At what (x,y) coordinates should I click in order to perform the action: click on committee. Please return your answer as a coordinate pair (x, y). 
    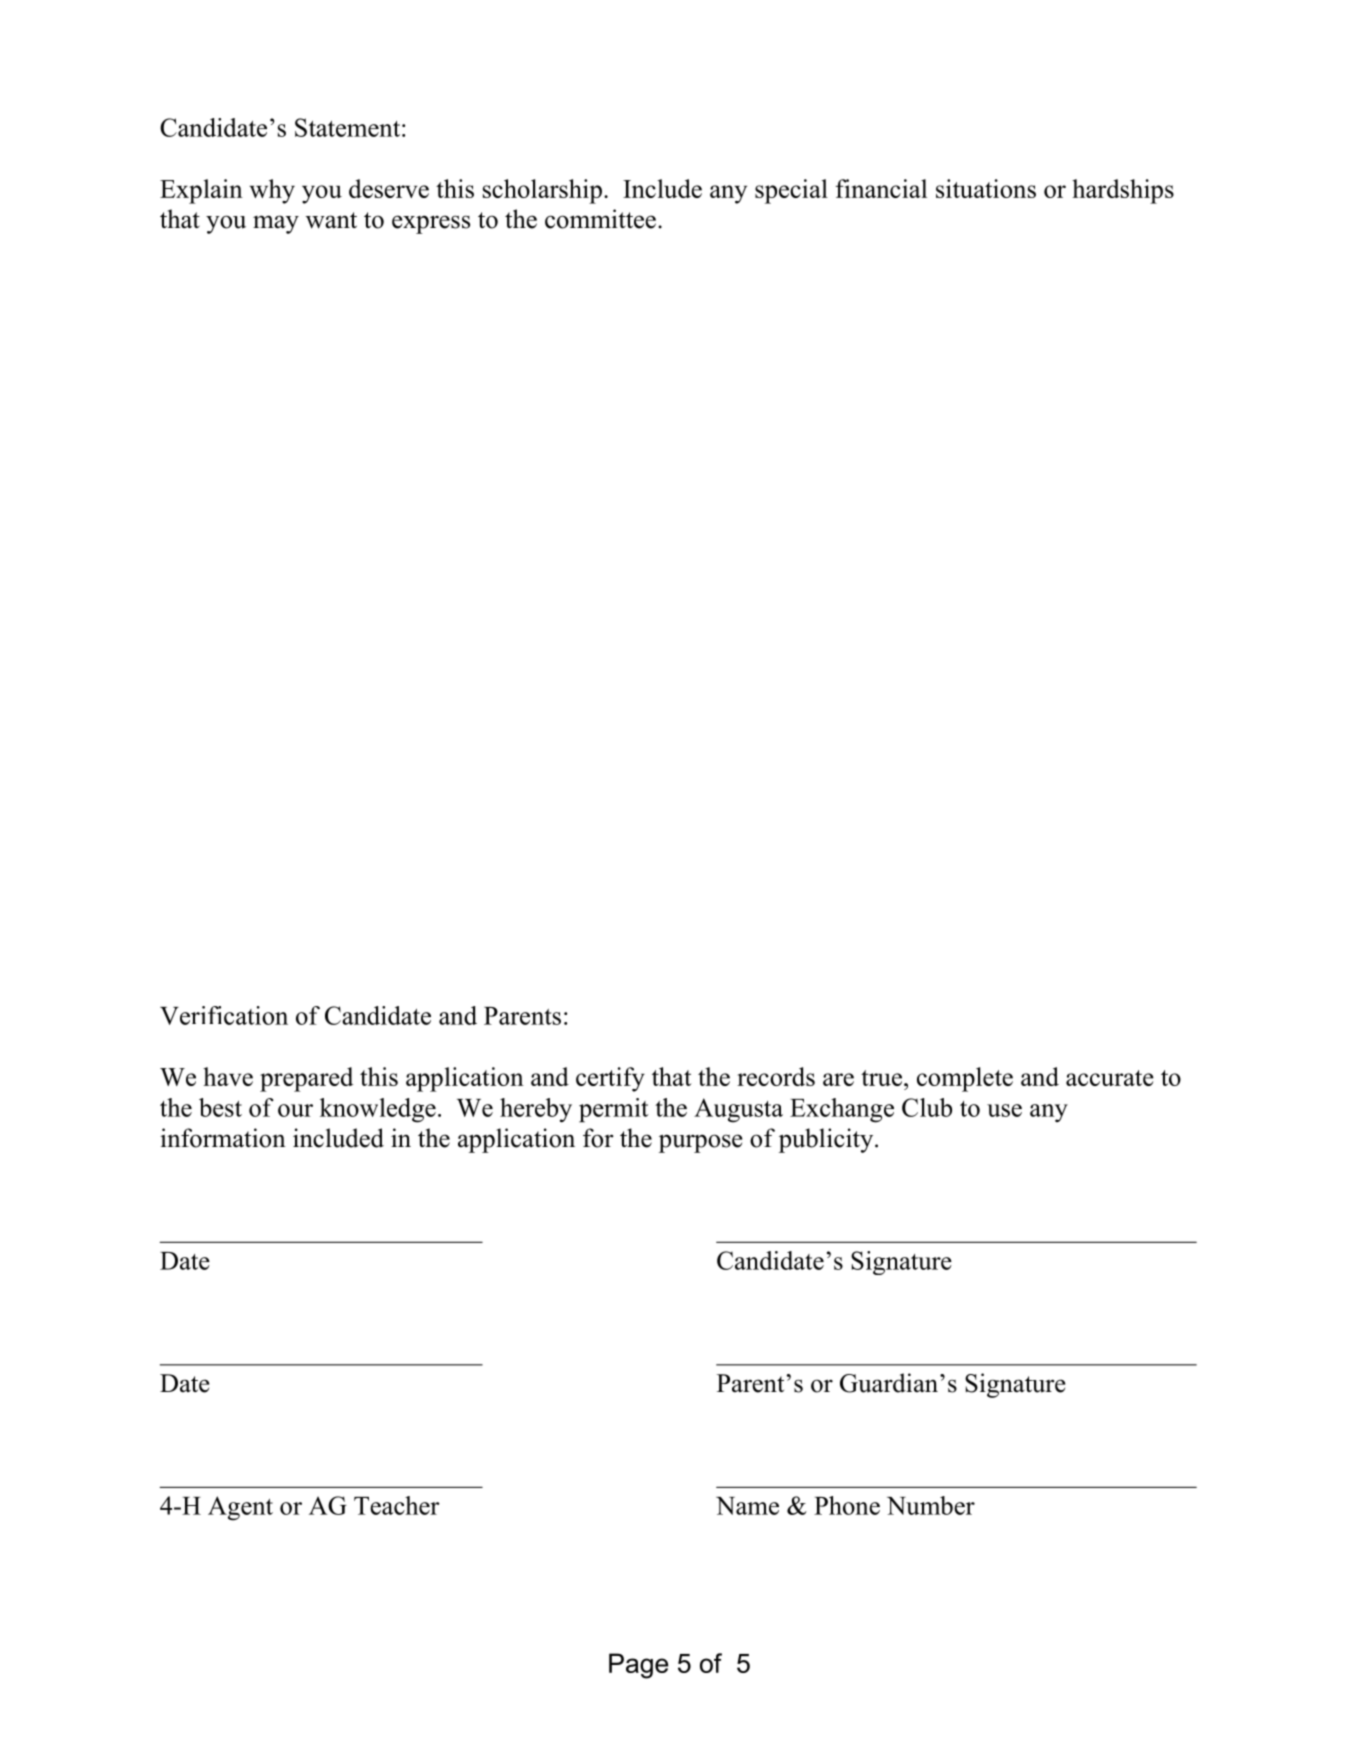
    Looking at the image, I should click on (600, 219).
